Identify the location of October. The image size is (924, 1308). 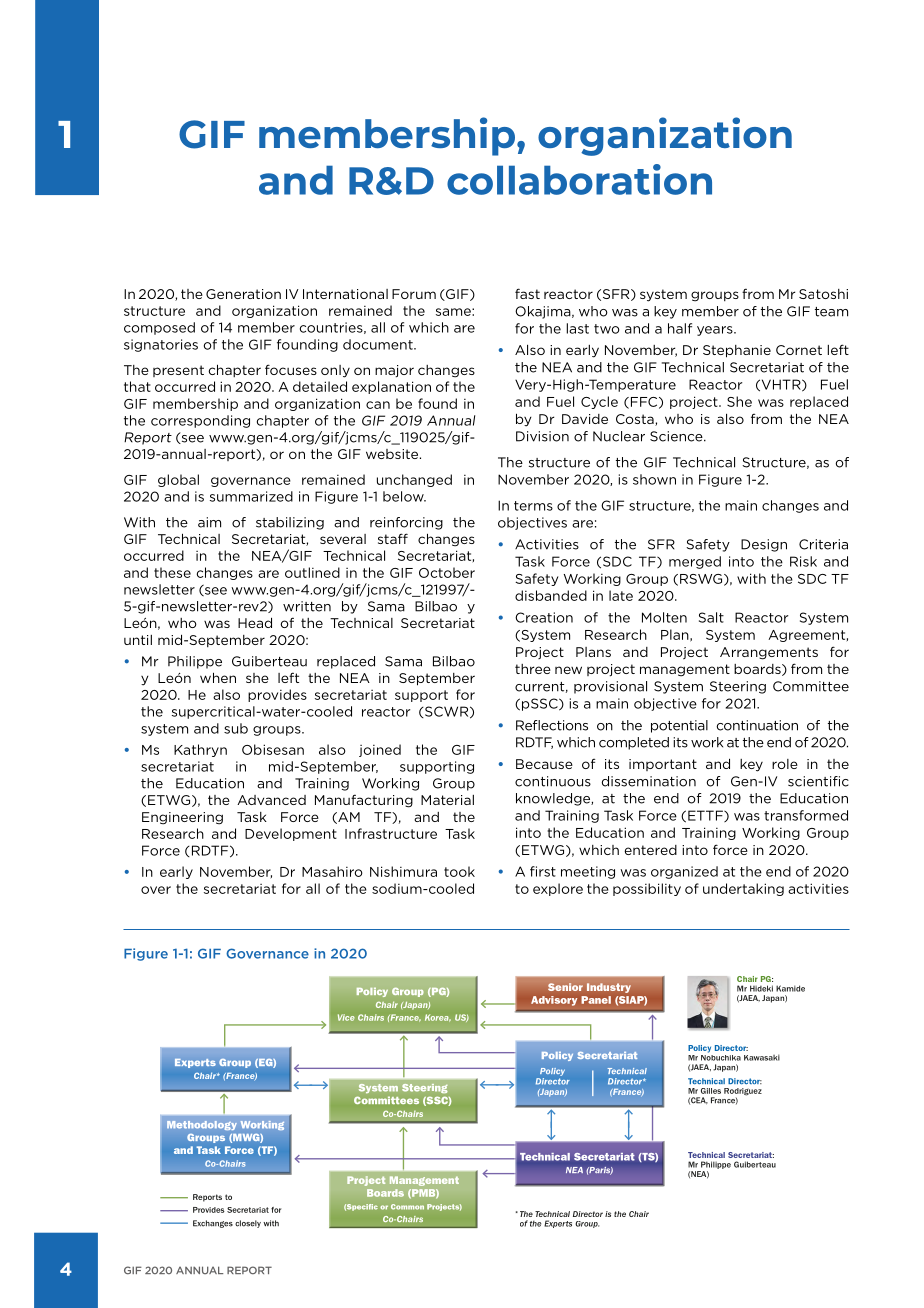
(447, 572).
